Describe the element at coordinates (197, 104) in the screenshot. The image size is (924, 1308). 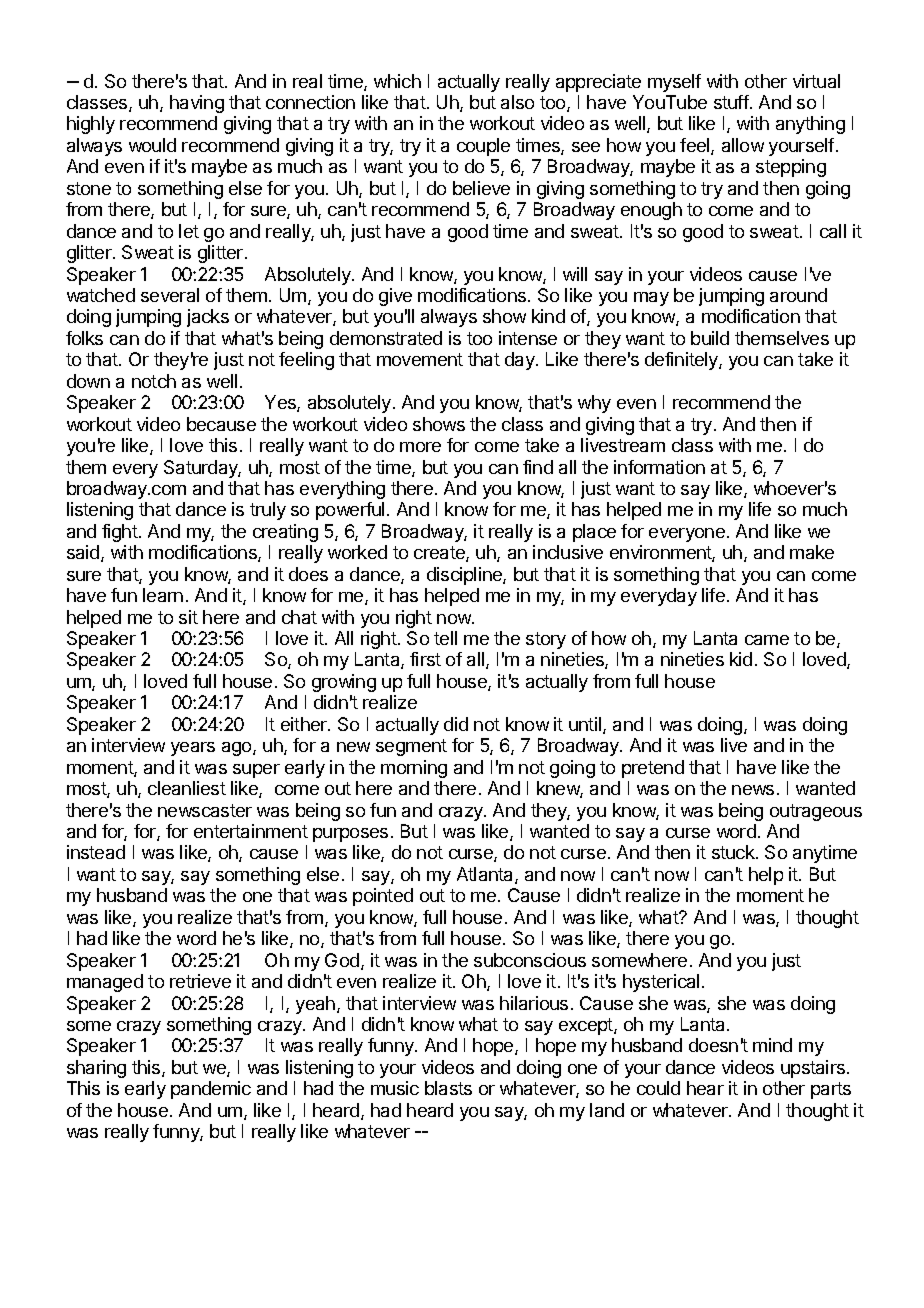
I see `having` at that location.
